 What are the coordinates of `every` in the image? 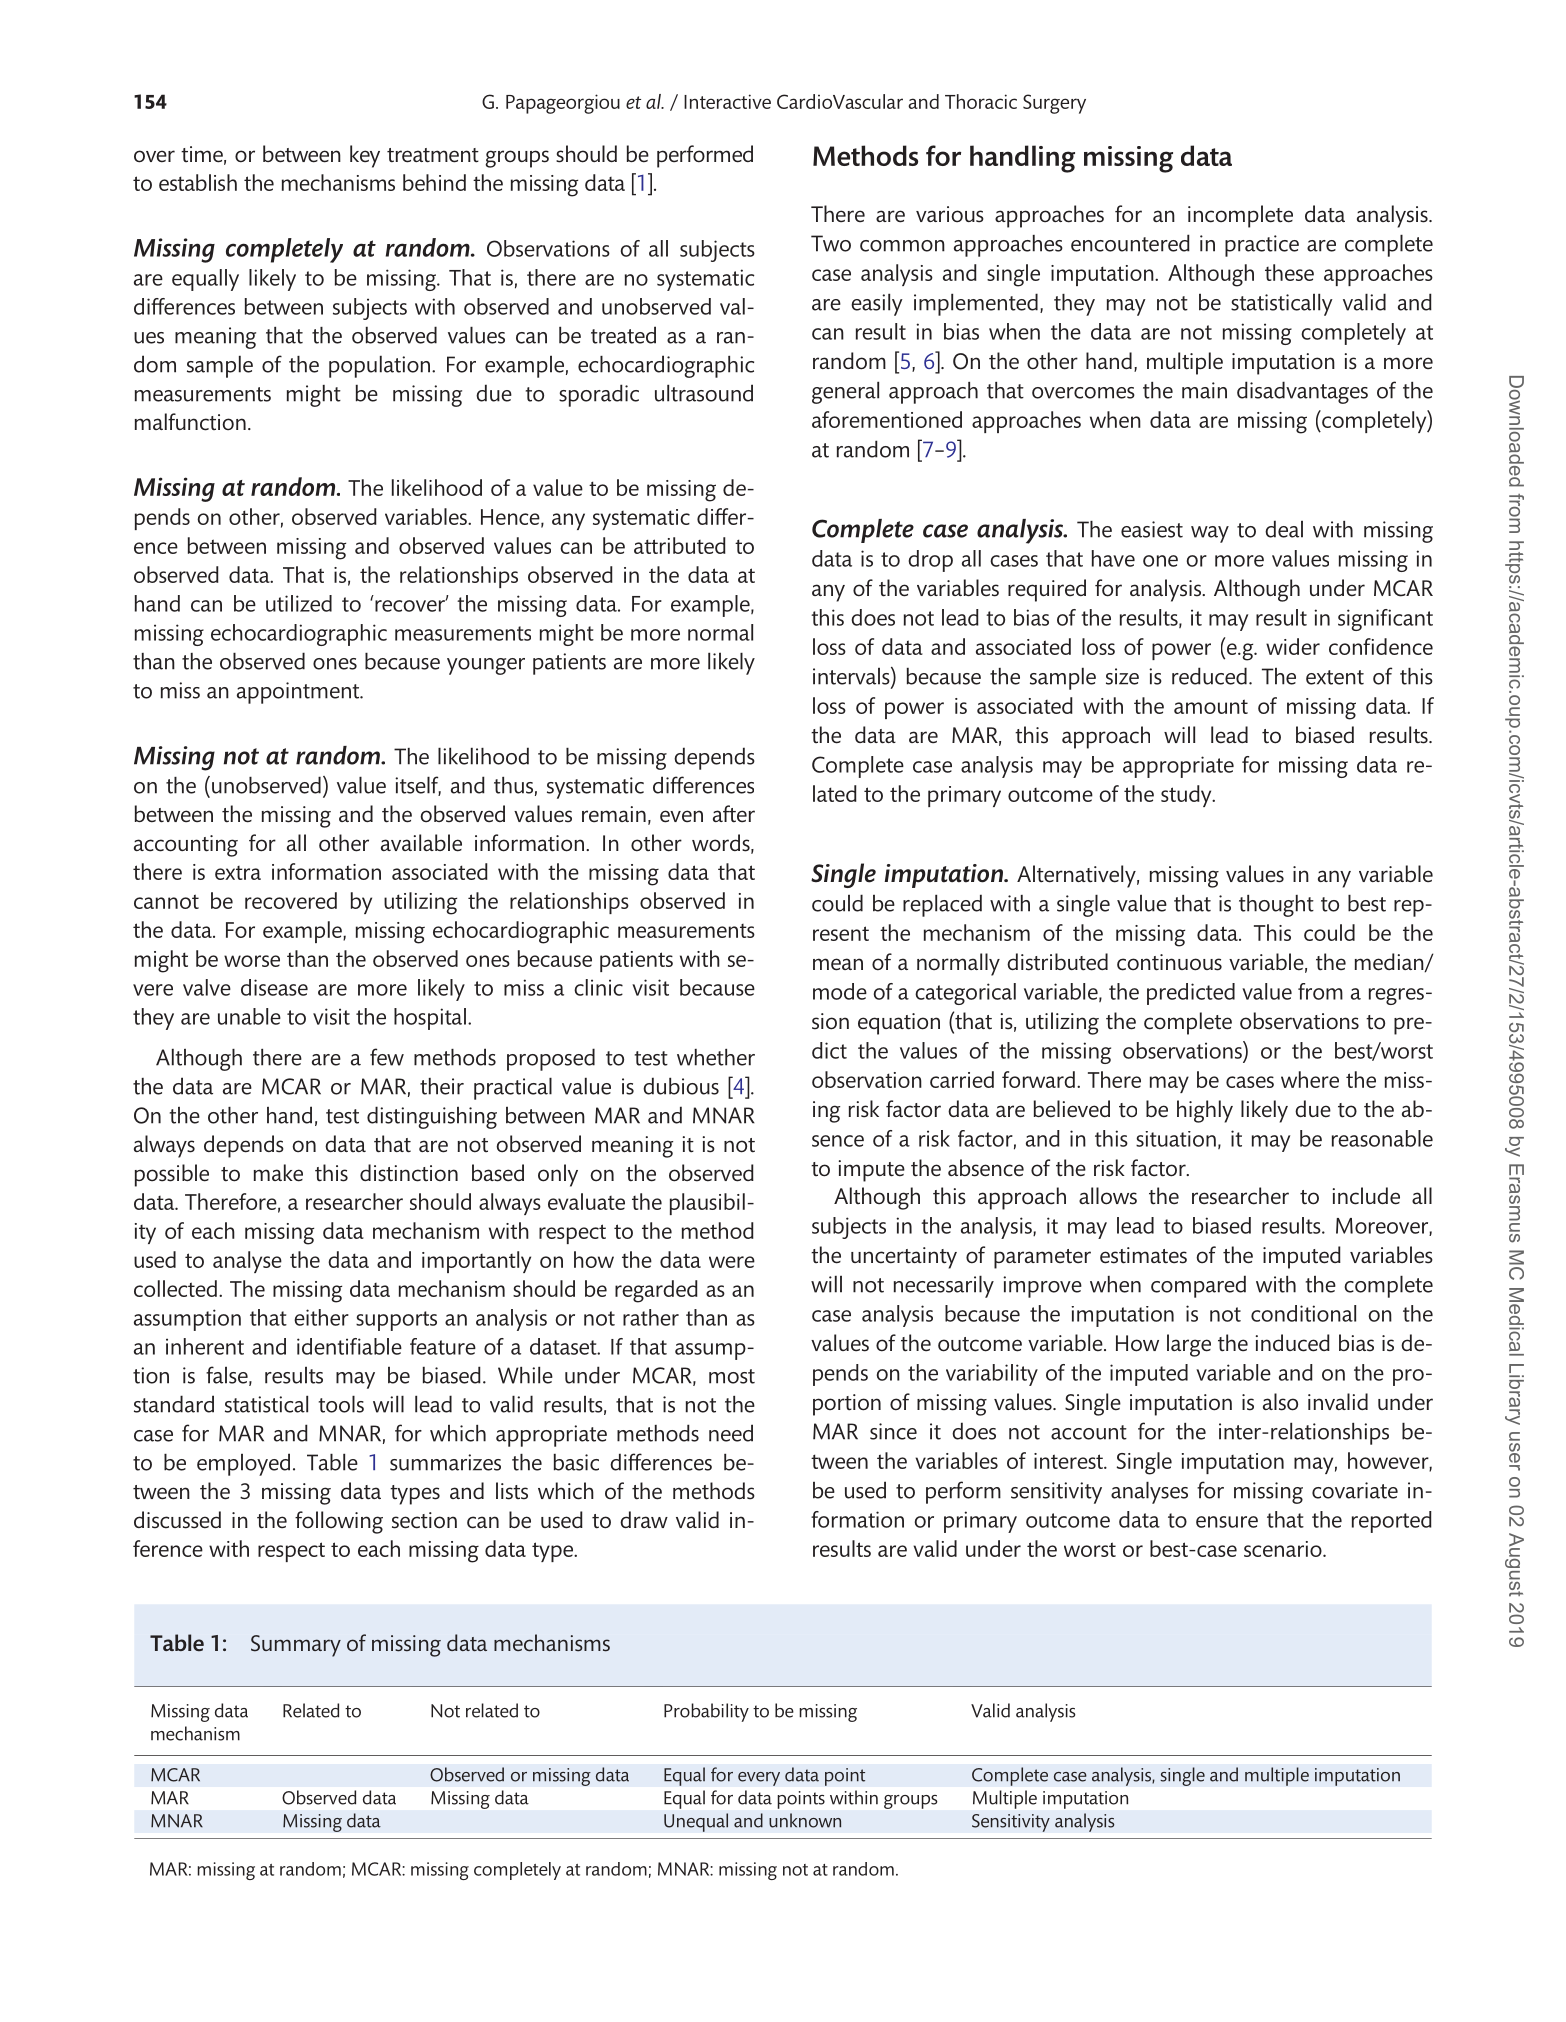 It's located at (759, 1779).
